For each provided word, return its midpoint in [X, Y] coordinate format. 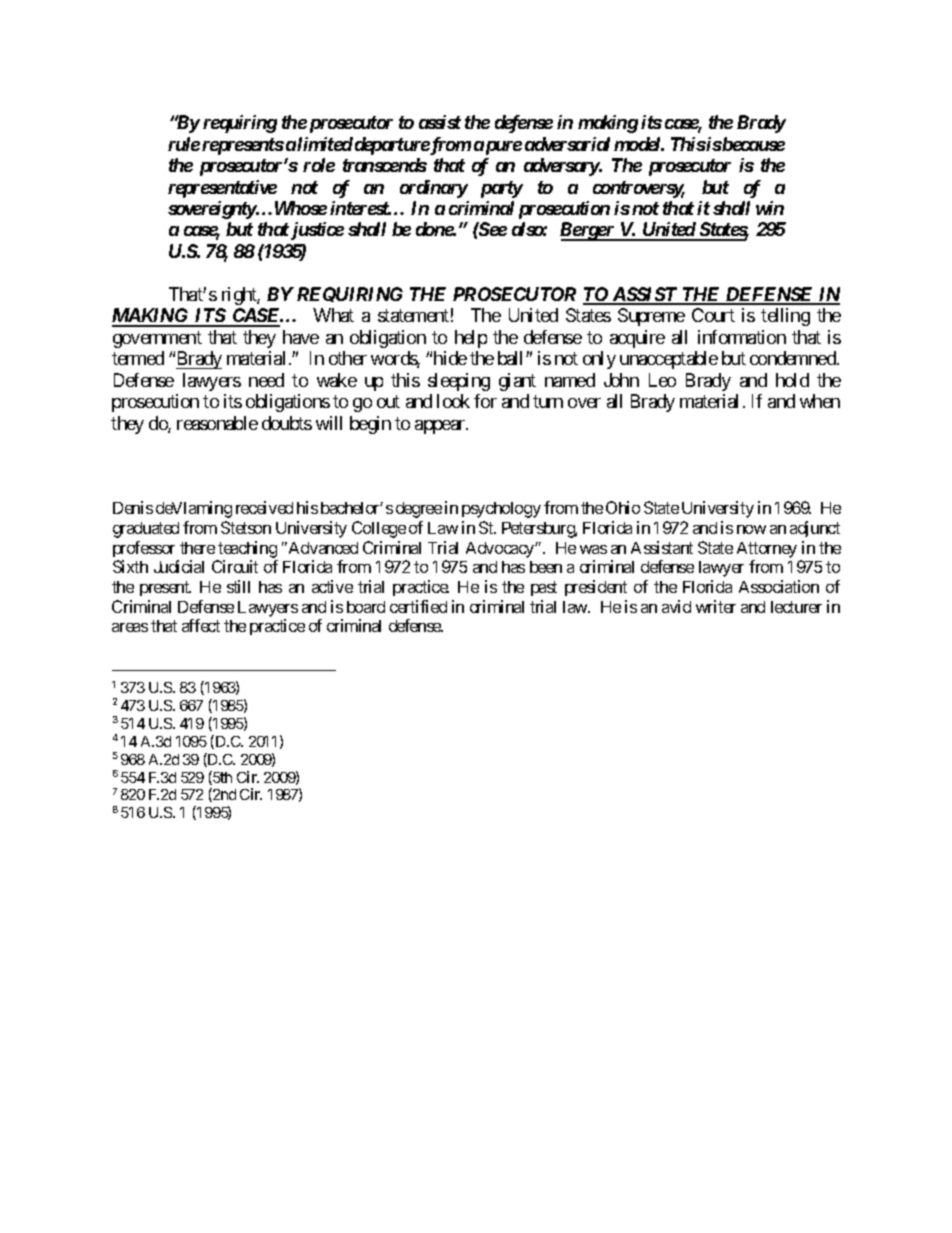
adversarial [567, 144]
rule [184, 144]
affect [201, 625]
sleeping [459, 382]
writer [716, 606]
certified [418, 606]
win [770, 208]
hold [792, 380]
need [266, 380]
